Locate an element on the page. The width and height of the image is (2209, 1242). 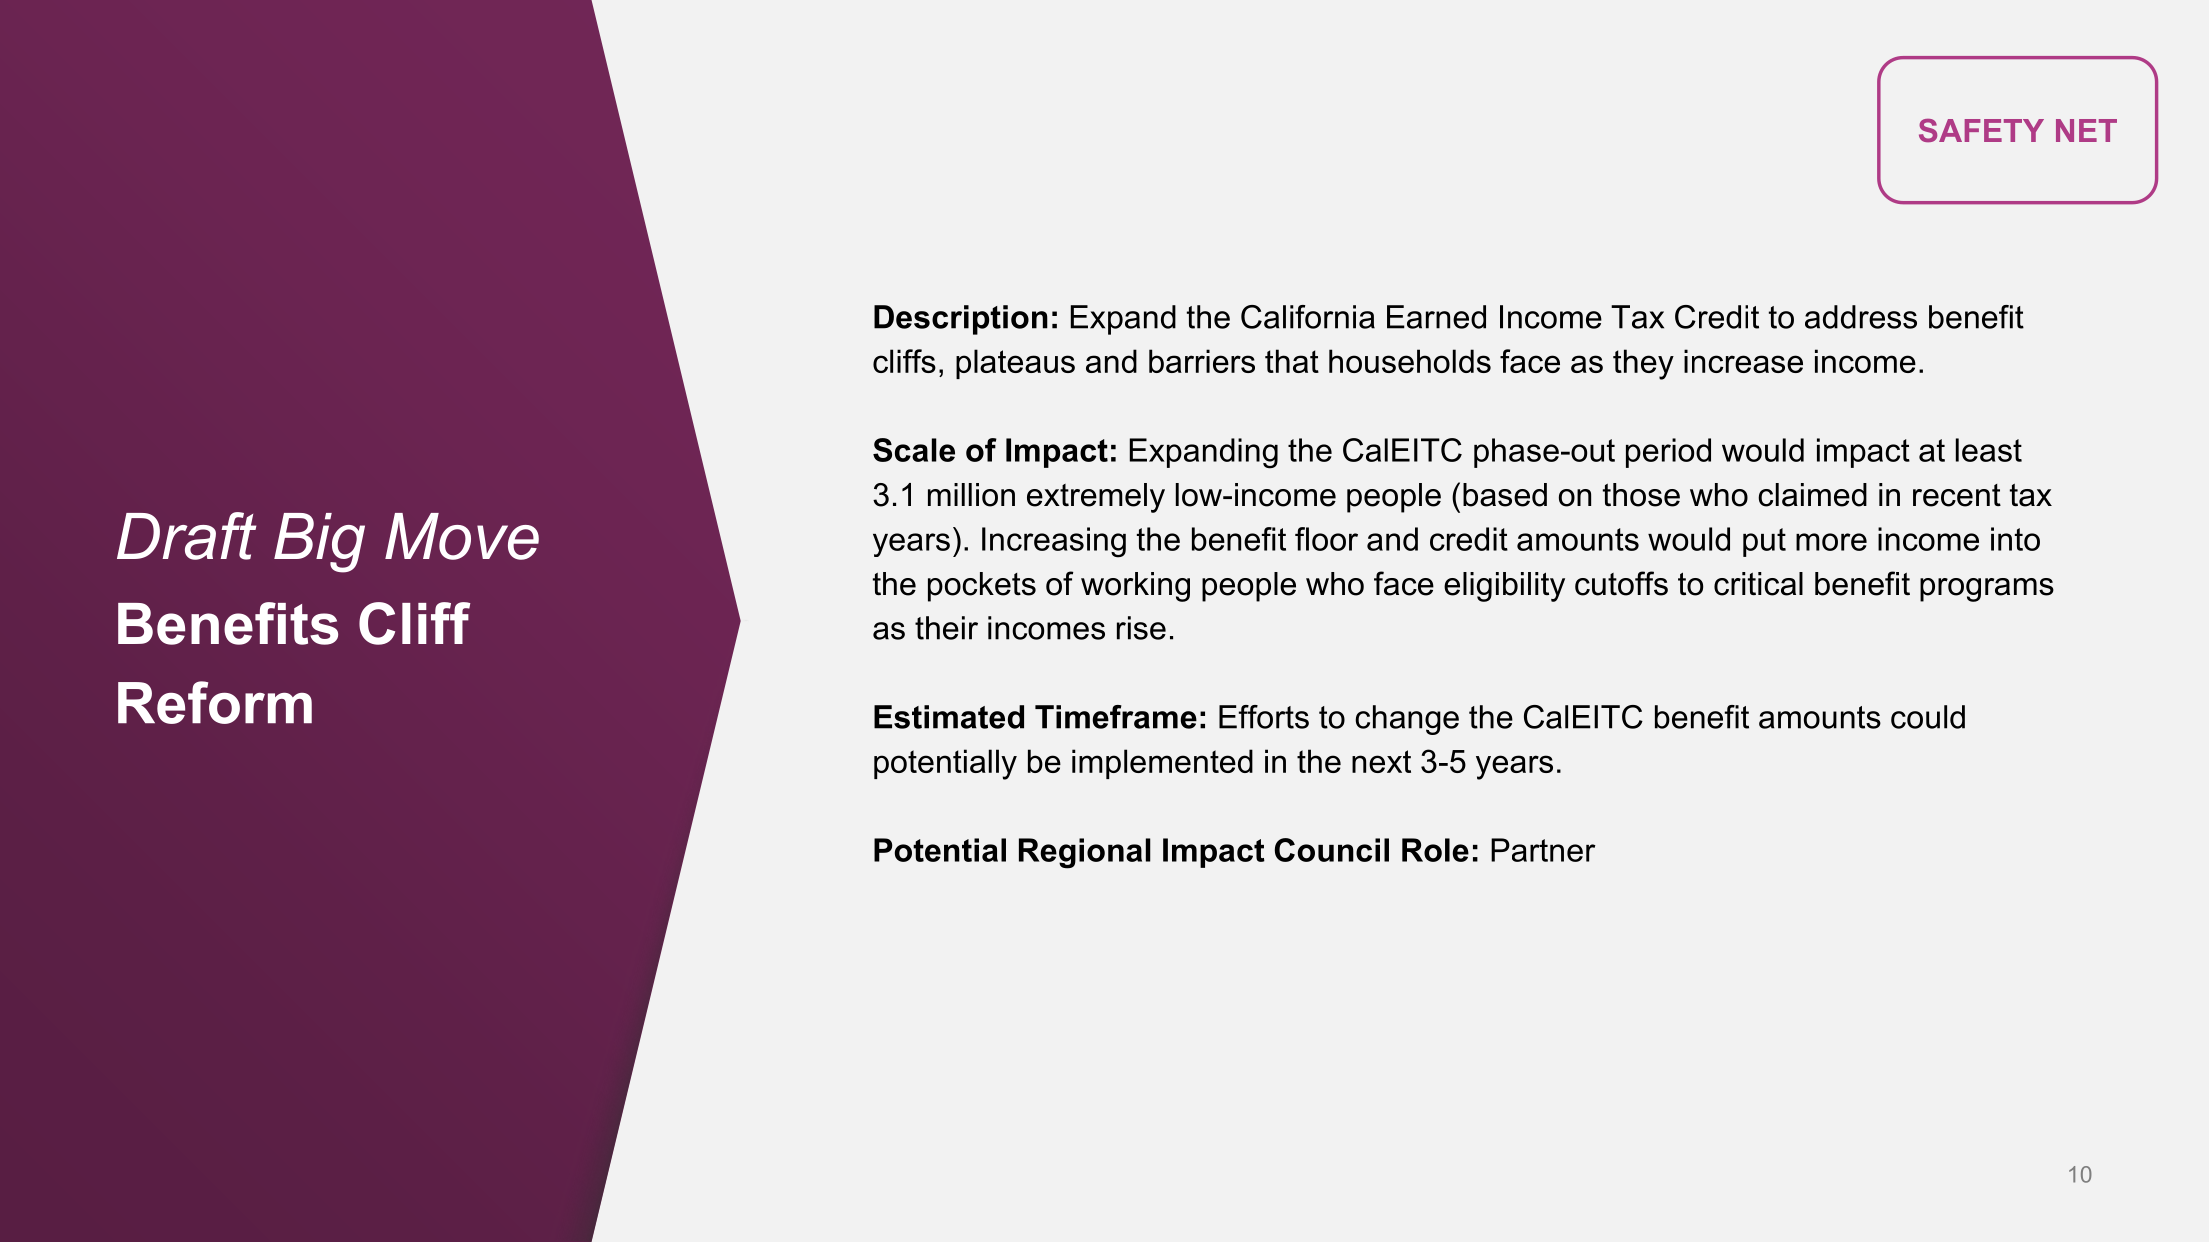
California is located at coordinates (1308, 317).
